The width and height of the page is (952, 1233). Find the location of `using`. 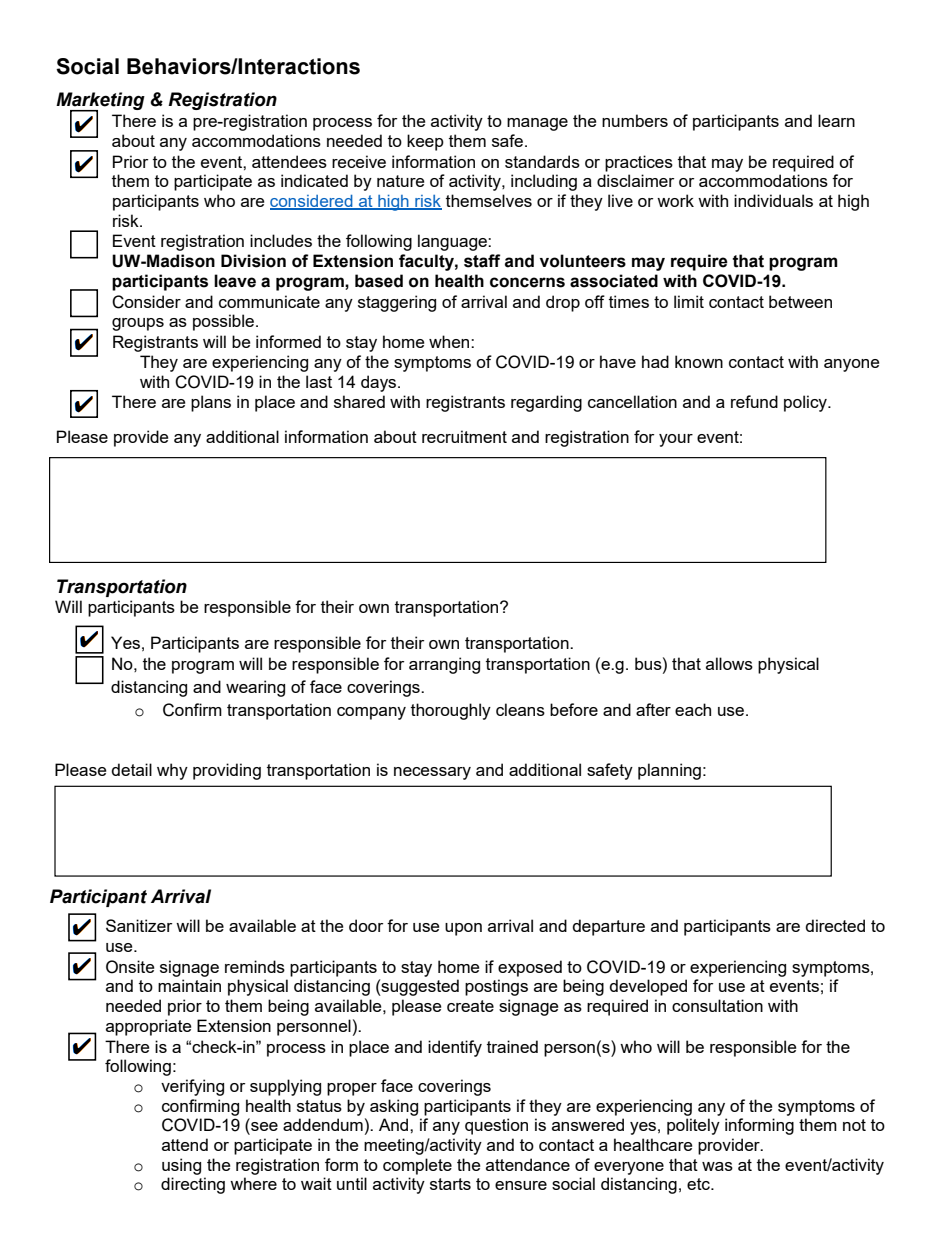

using is located at coordinates (181, 1166).
